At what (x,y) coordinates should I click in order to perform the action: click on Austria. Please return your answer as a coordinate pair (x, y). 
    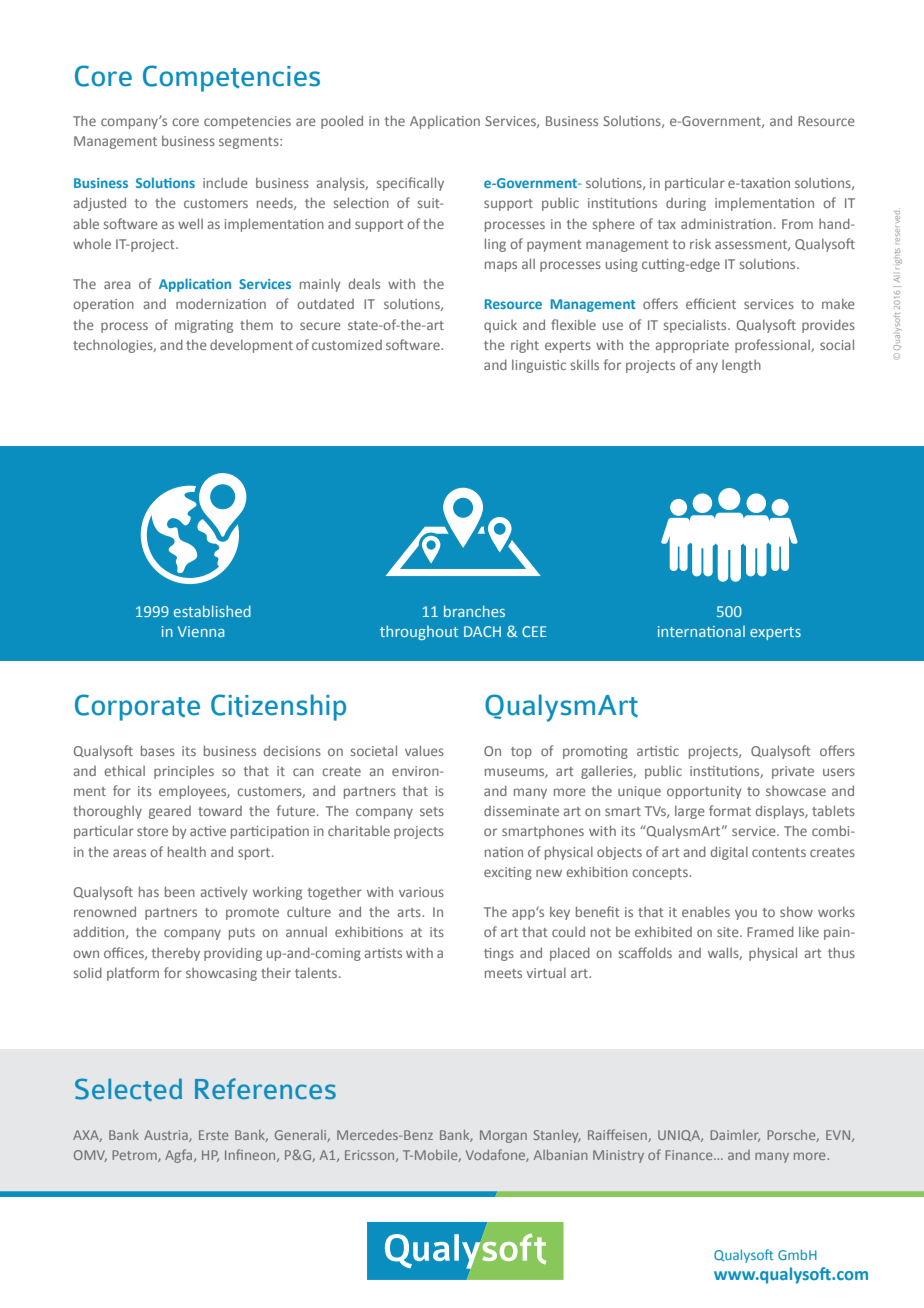
    Looking at the image, I should click on (167, 1136).
